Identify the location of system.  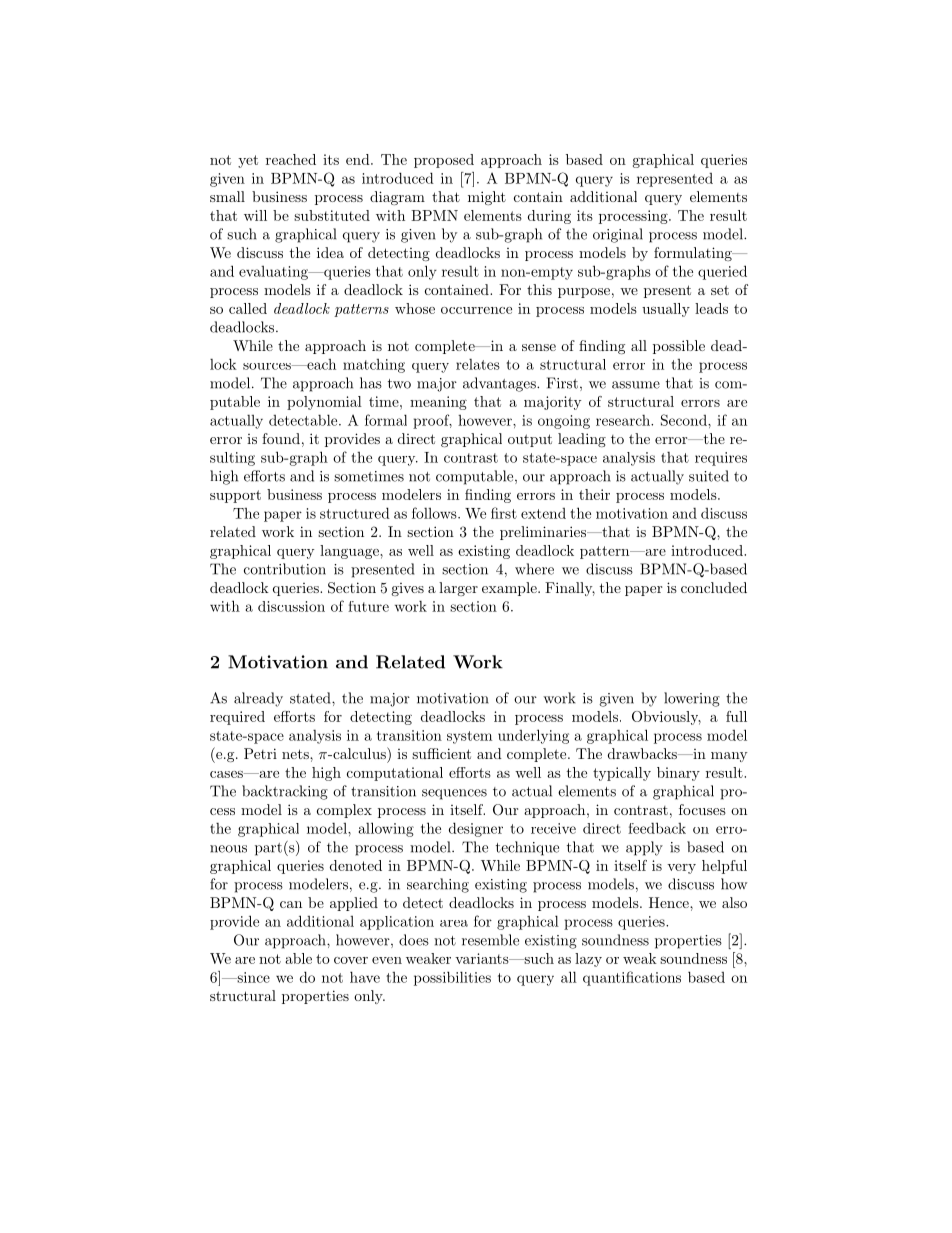
(469, 737).
